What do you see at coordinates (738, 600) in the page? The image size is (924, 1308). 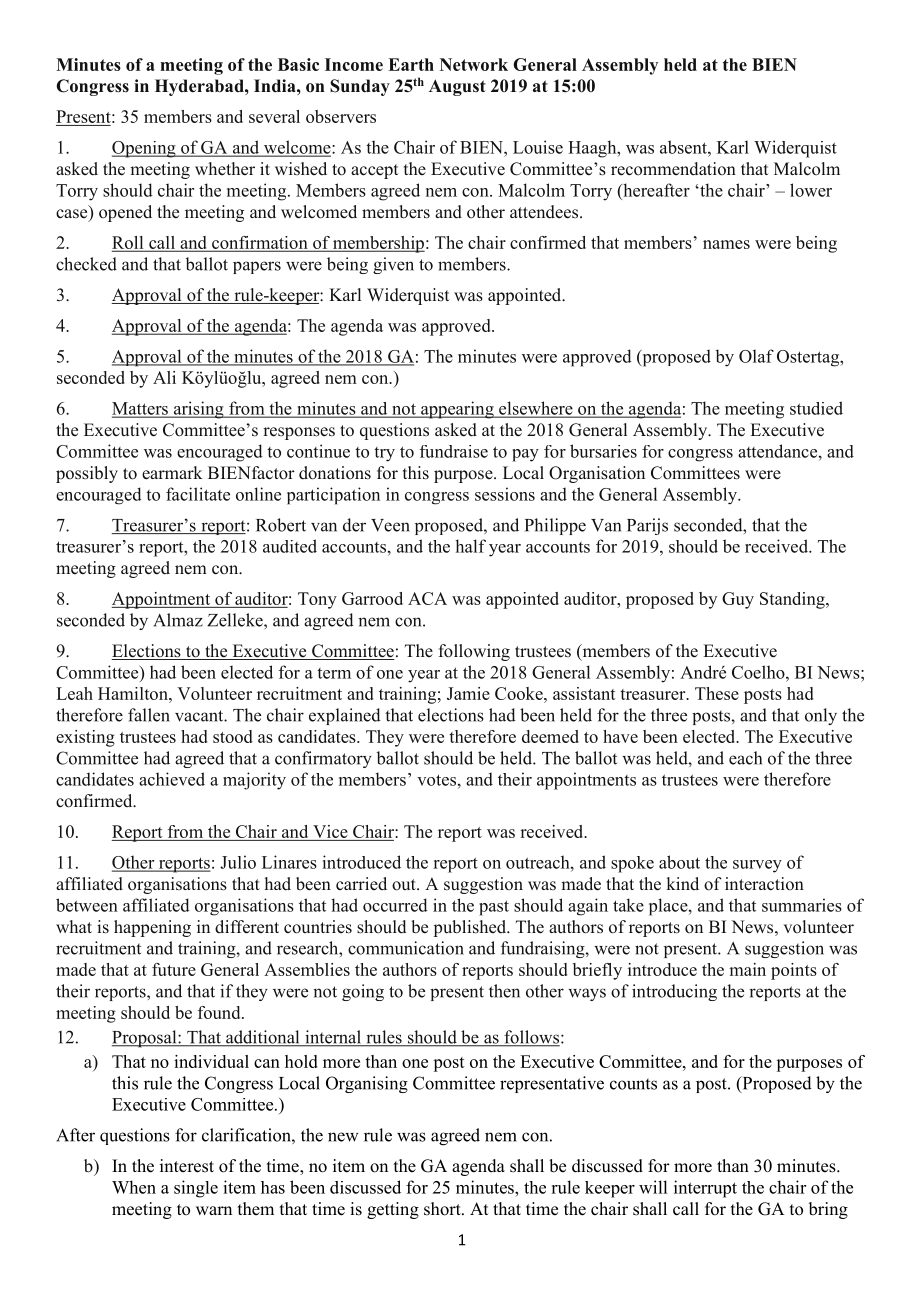 I see `Guy` at bounding box center [738, 600].
